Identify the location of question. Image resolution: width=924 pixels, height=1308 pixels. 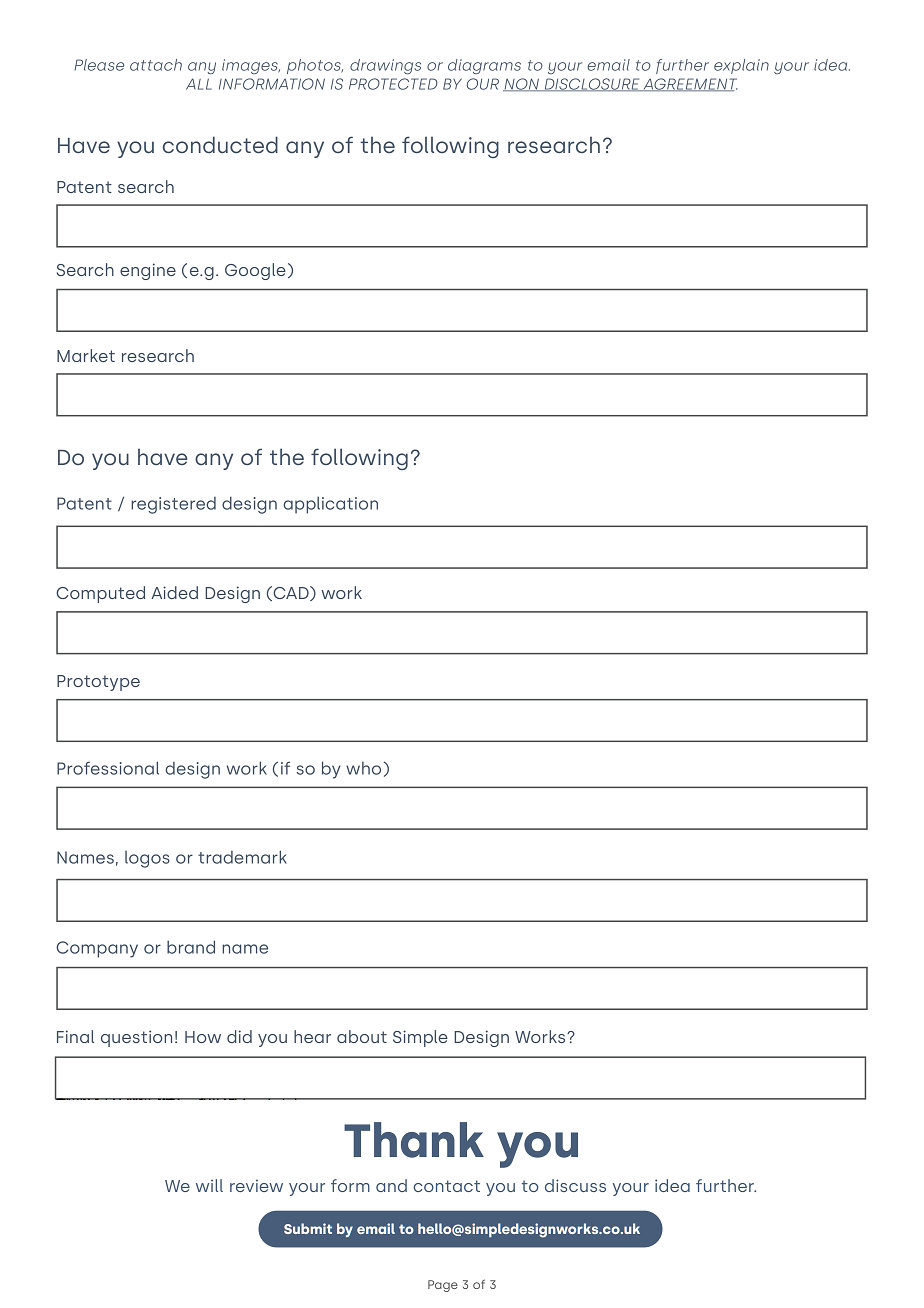
(136, 1038).
